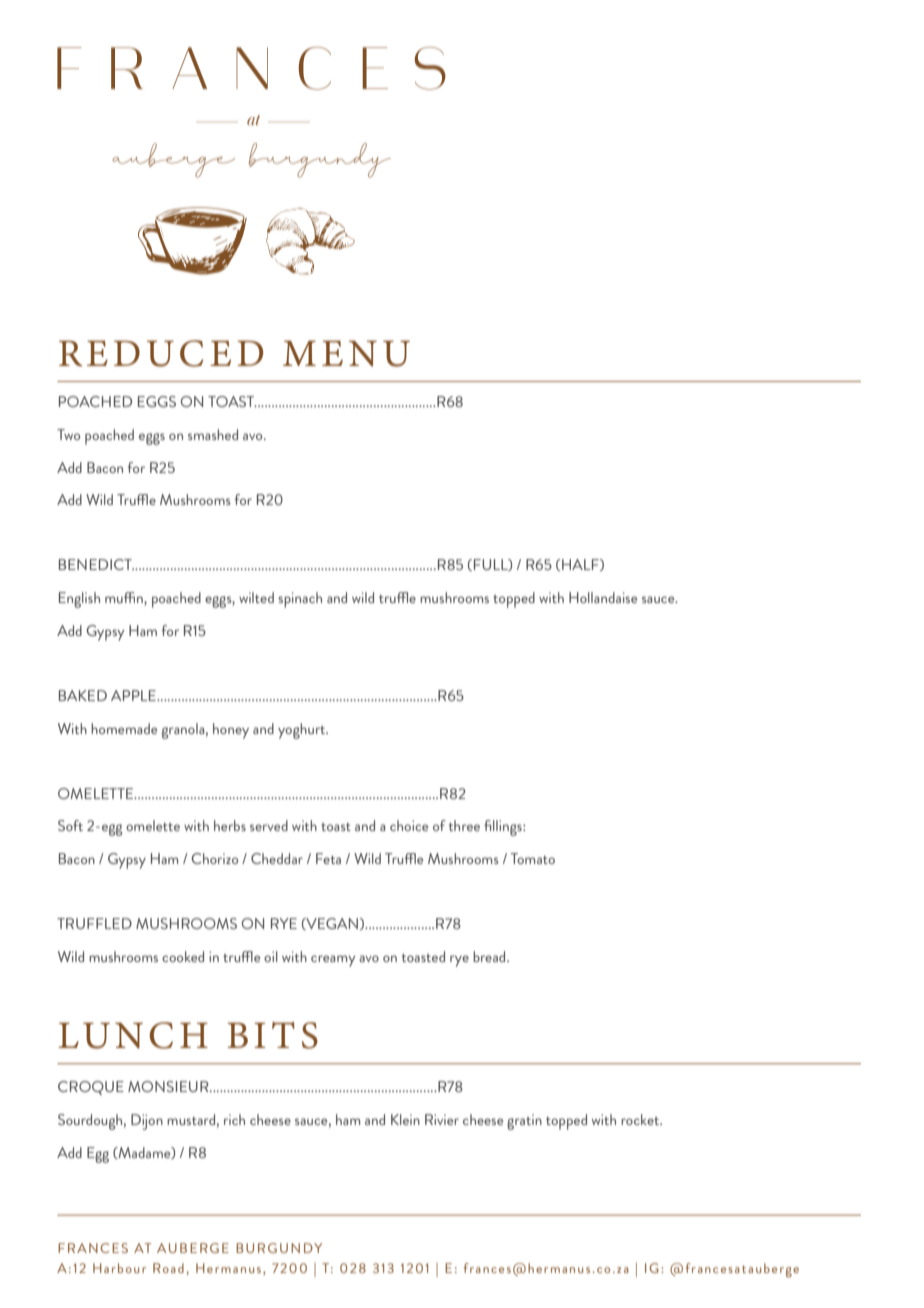 The width and height of the screenshot is (924, 1308). I want to click on smashed, so click(213, 434).
